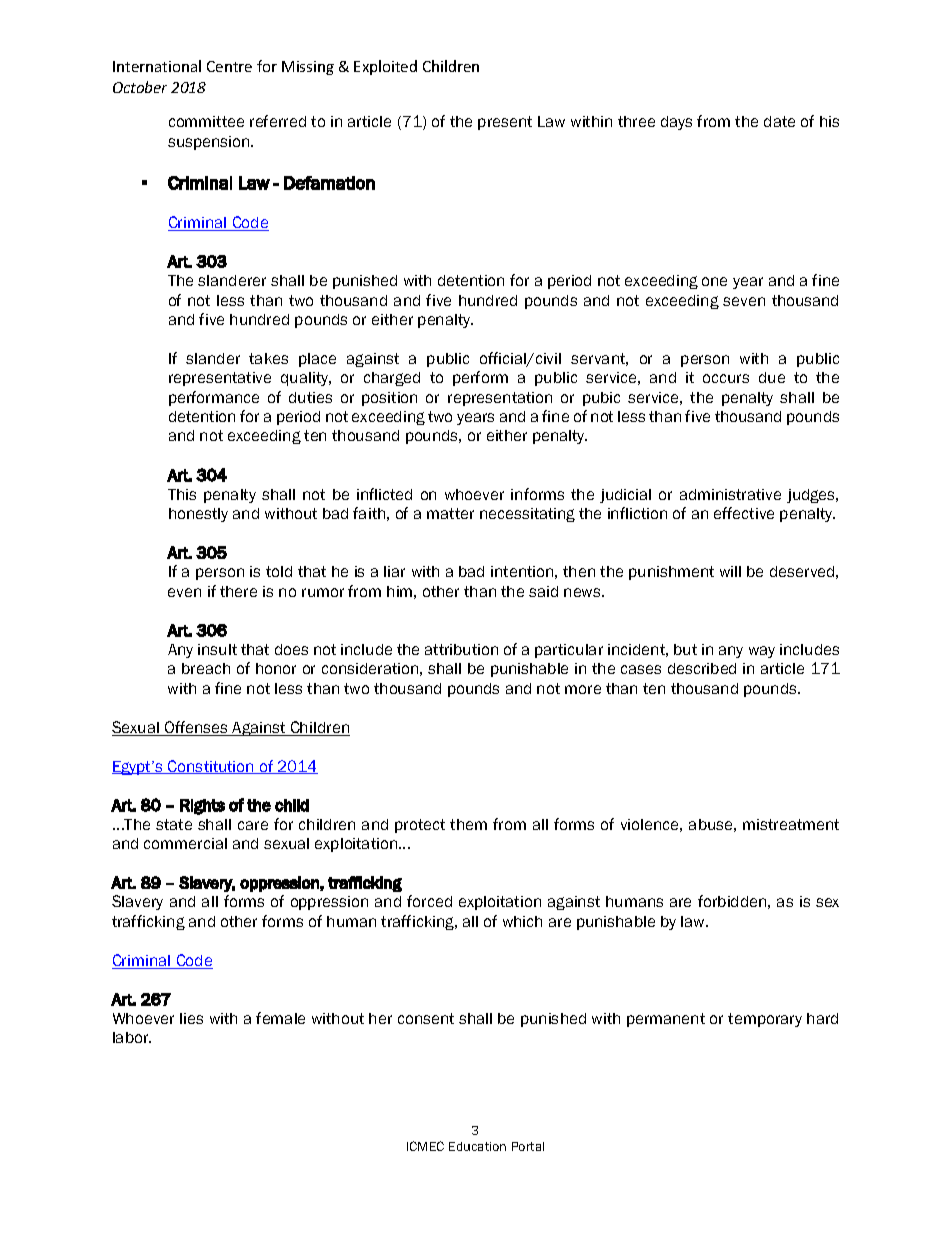 This screenshot has width=952, height=1233. Describe the element at coordinates (206, 121) in the screenshot. I see `committee` at that location.
